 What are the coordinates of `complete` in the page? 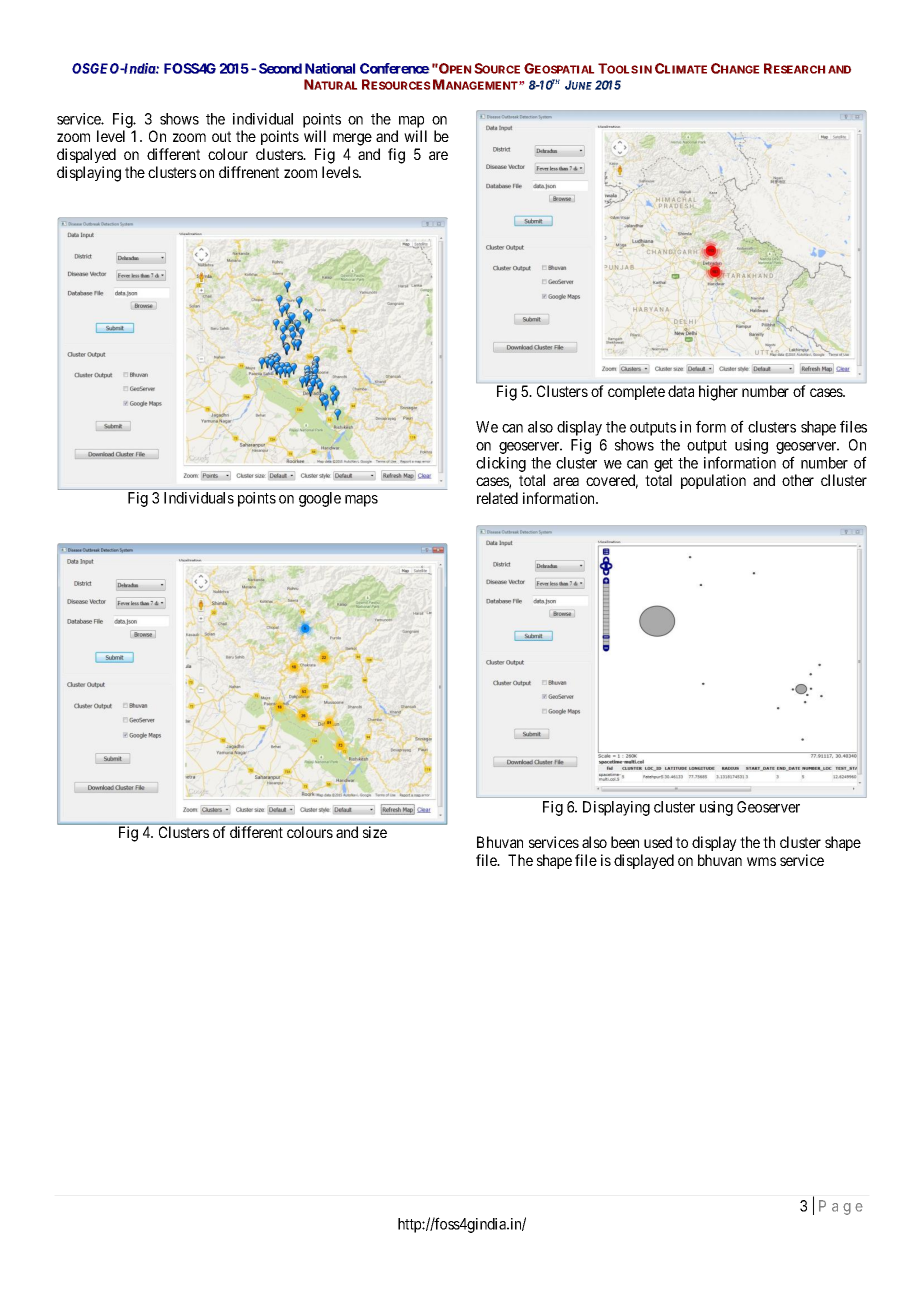 It's located at (636, 392).
